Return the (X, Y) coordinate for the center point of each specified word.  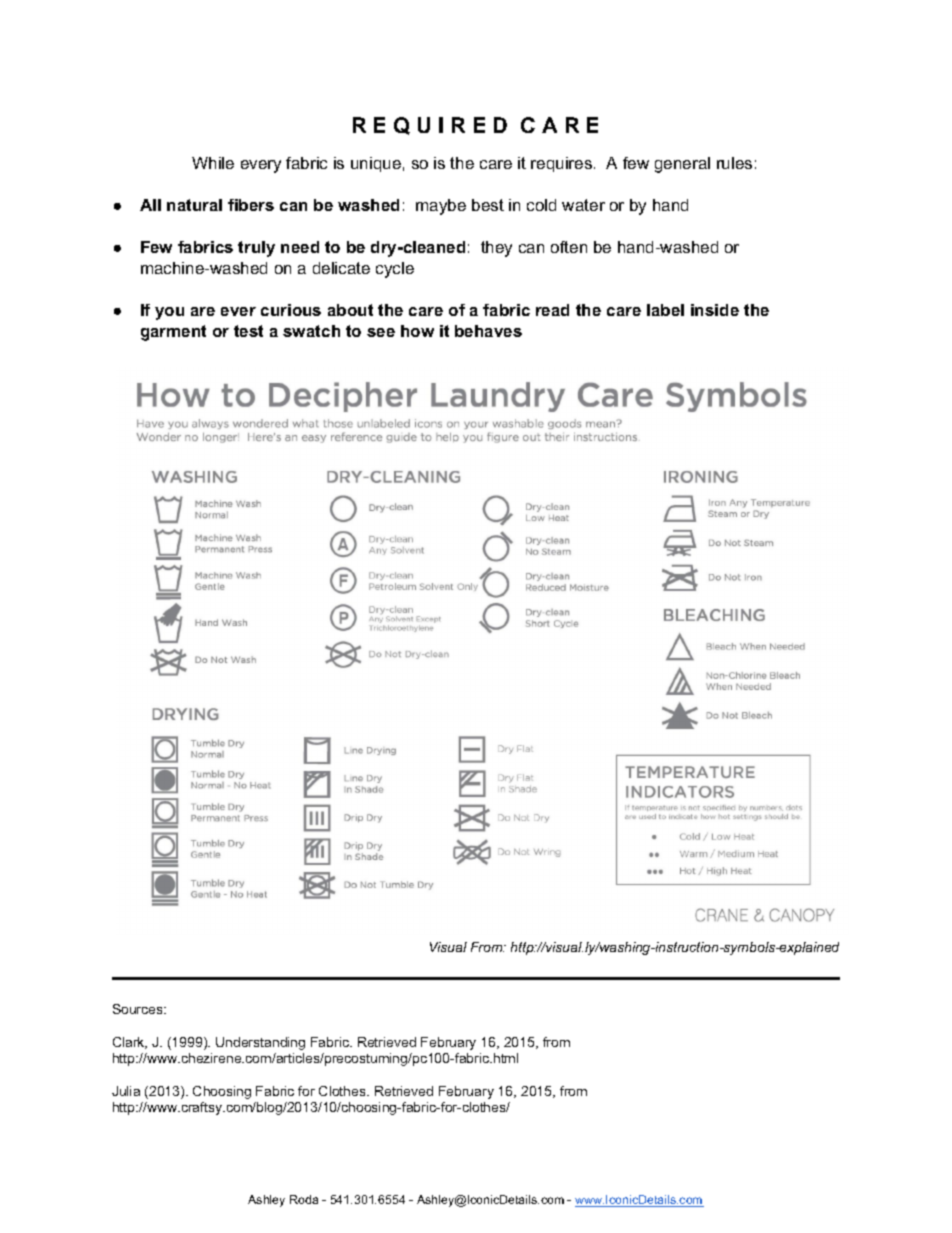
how (417, 331)
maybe (441, 207)
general (682, 165)
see (381, 332)
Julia (126, 1091)
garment (173, 333)
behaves (488, 331)
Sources (139, 1009)
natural (194, 205)
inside (715, 310)
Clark (130, 1043)
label (665, 310)
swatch (311, 331)
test (248, 331)
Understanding (260, 1043)
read (552, 310)
